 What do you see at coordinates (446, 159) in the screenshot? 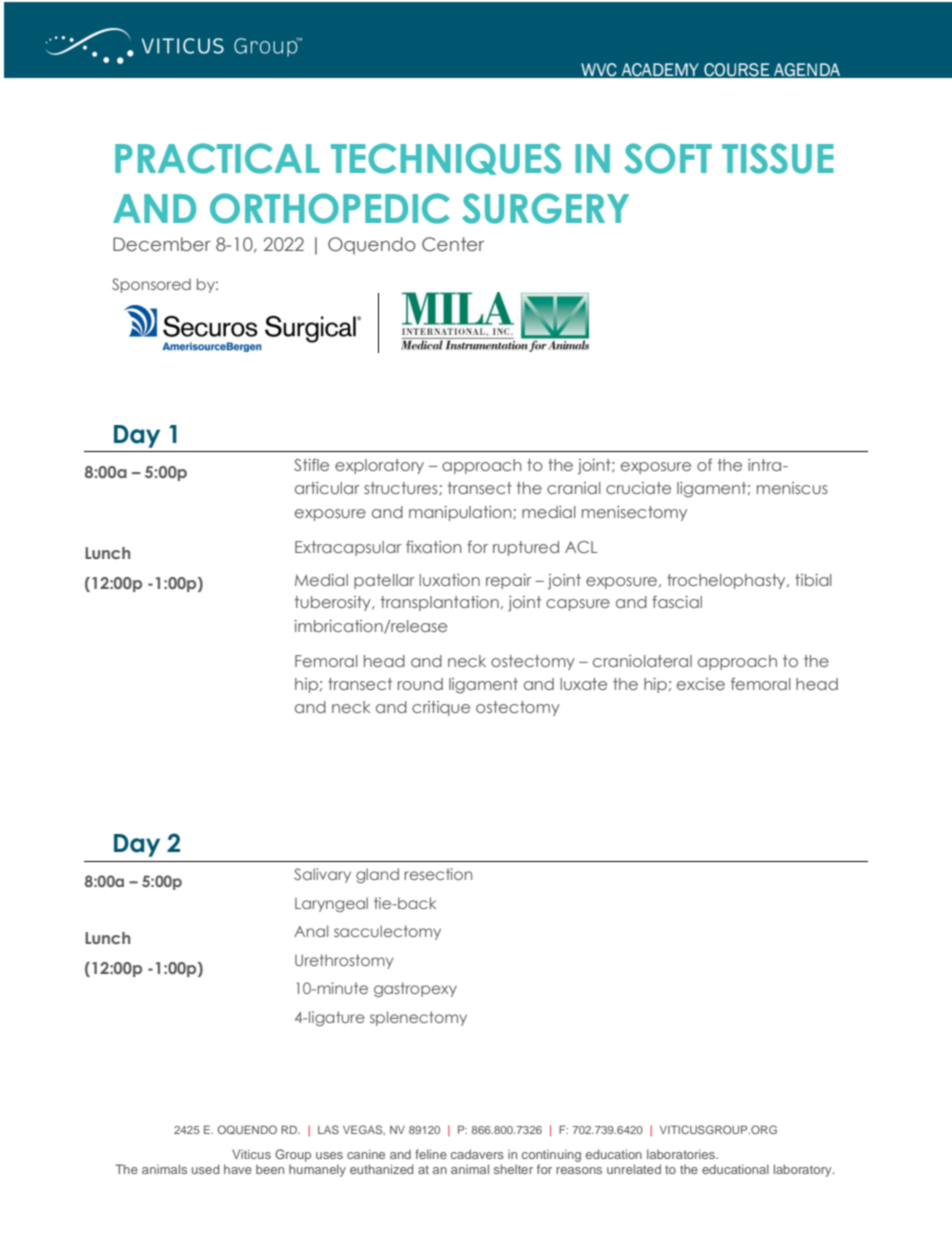
I see `TECHNIQUES` at bounding box center [446, 159].
